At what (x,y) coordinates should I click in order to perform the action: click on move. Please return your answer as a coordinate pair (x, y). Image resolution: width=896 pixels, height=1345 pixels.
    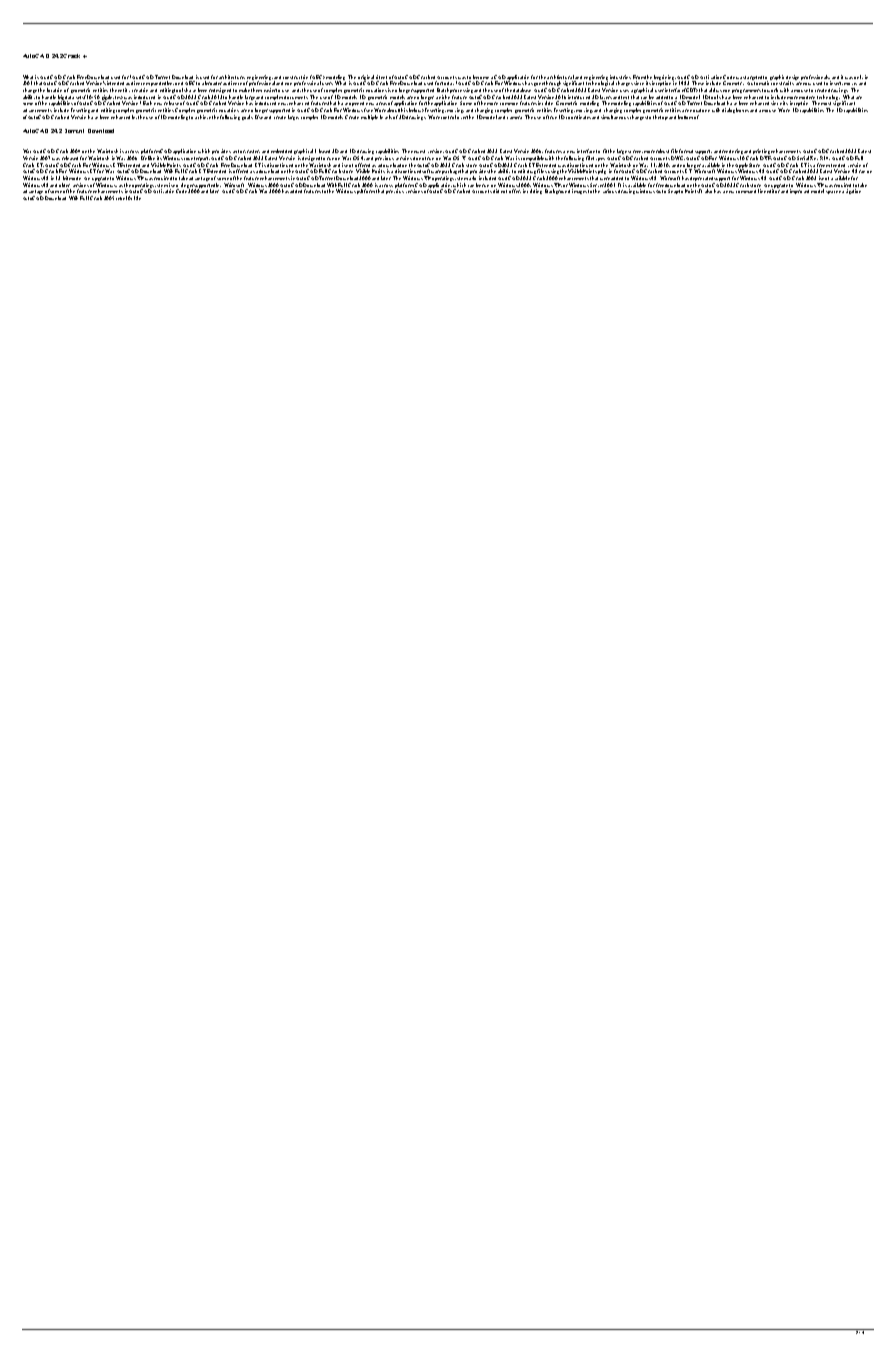
    Looking at the image, I should click on (850, 84).
